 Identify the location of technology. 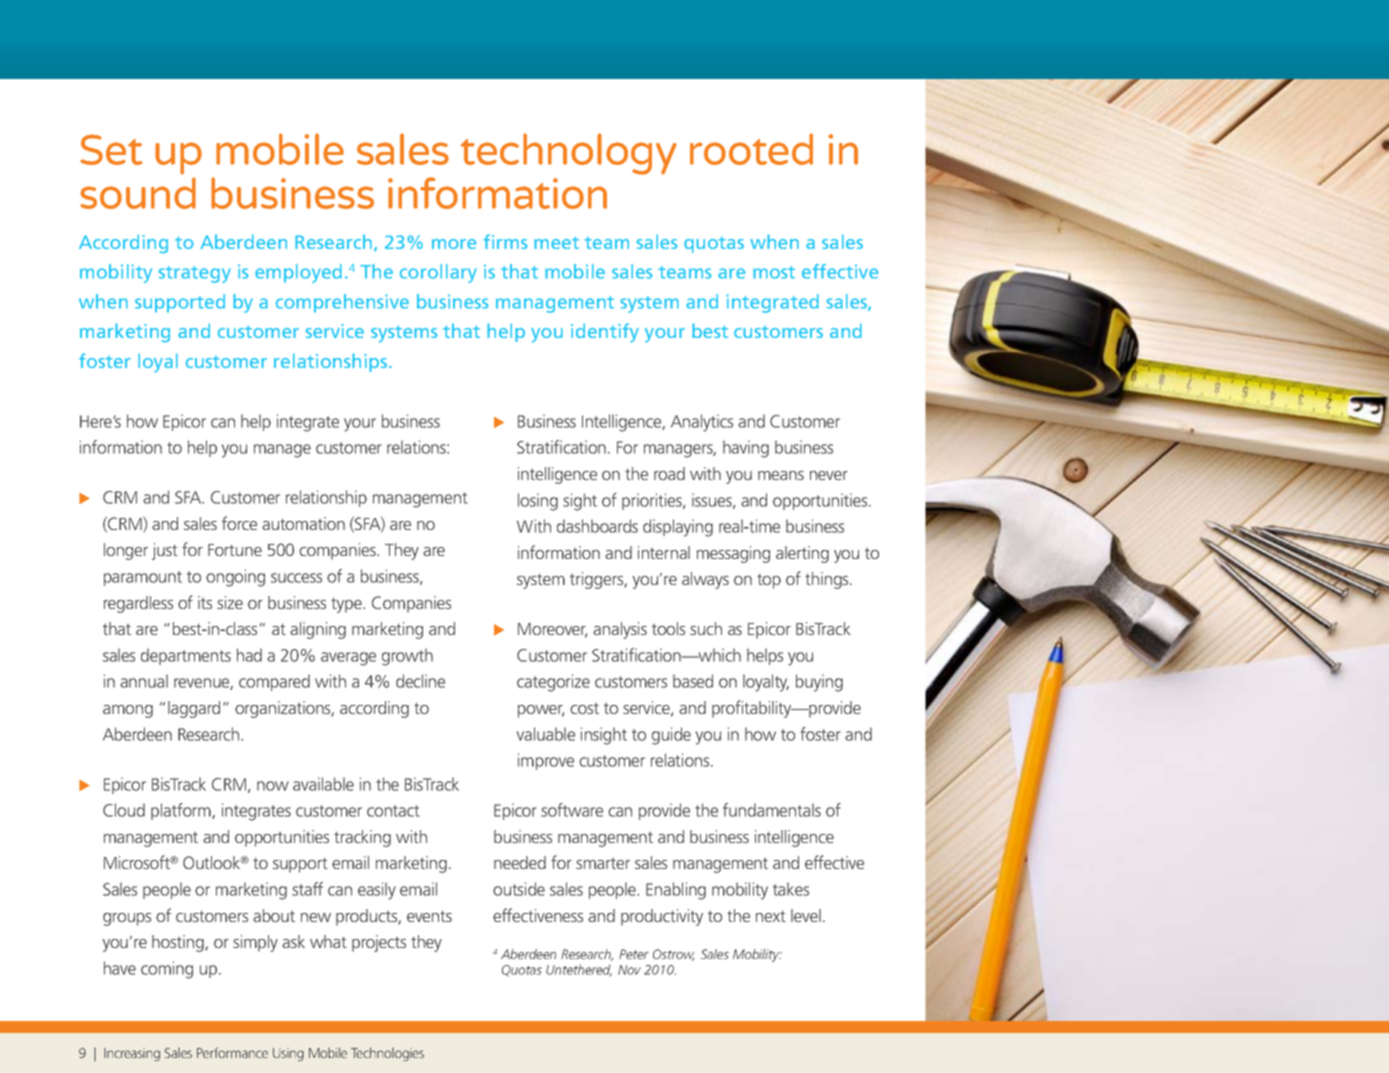
(568, 154).
